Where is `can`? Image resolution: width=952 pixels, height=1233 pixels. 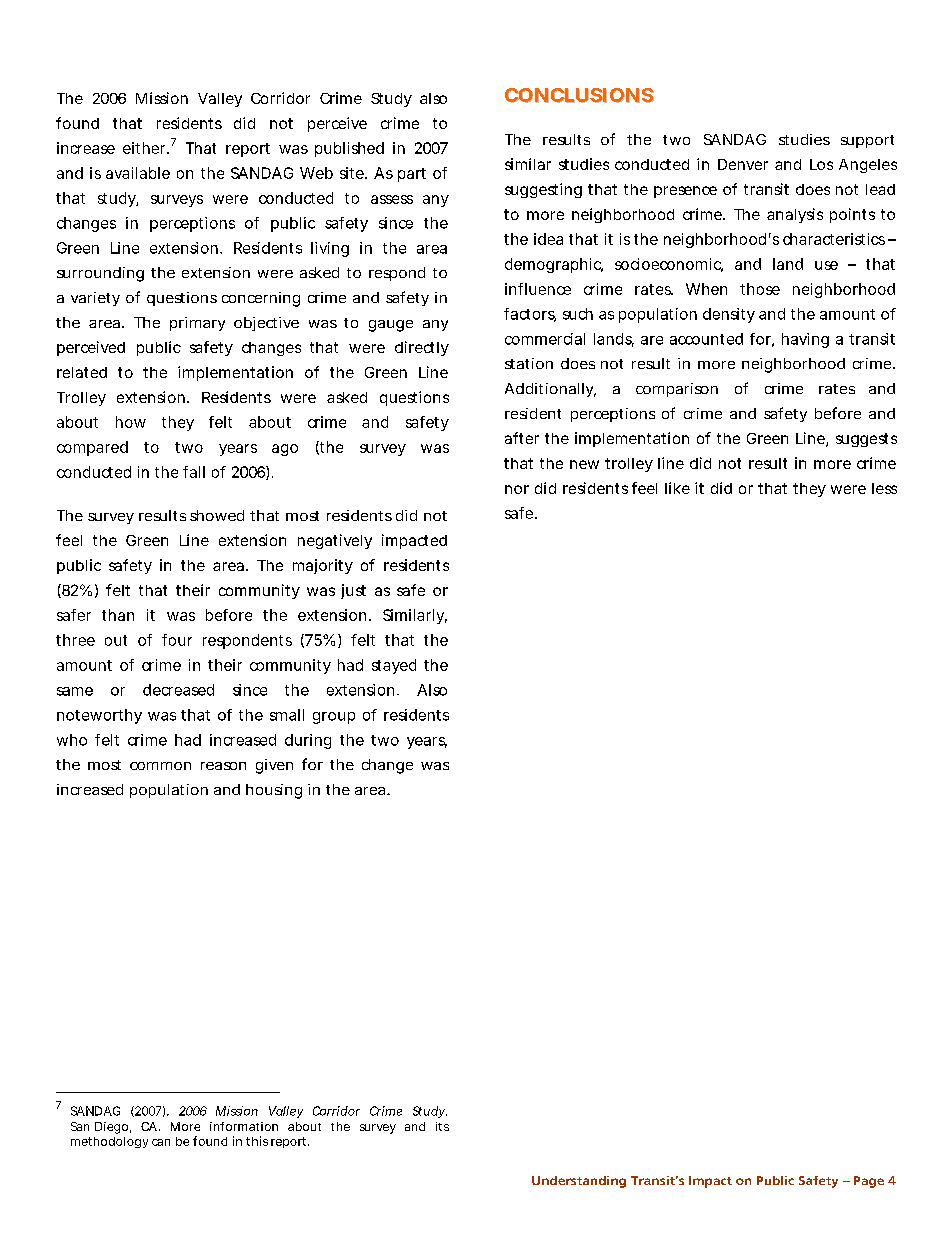
can is located at coordinates (161, 1142).
